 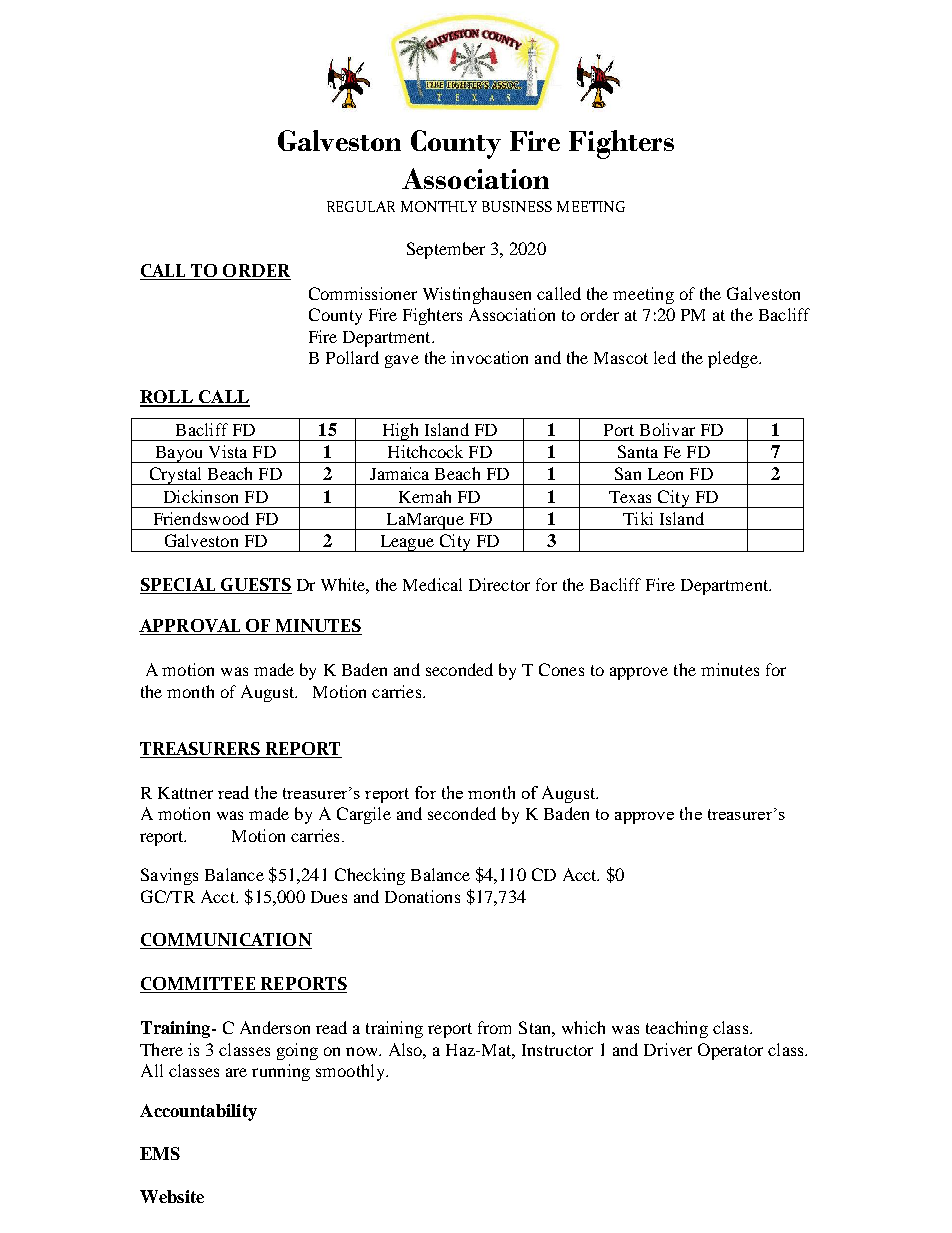 I want to click on smoothly, so click(x=351, y=1072).
